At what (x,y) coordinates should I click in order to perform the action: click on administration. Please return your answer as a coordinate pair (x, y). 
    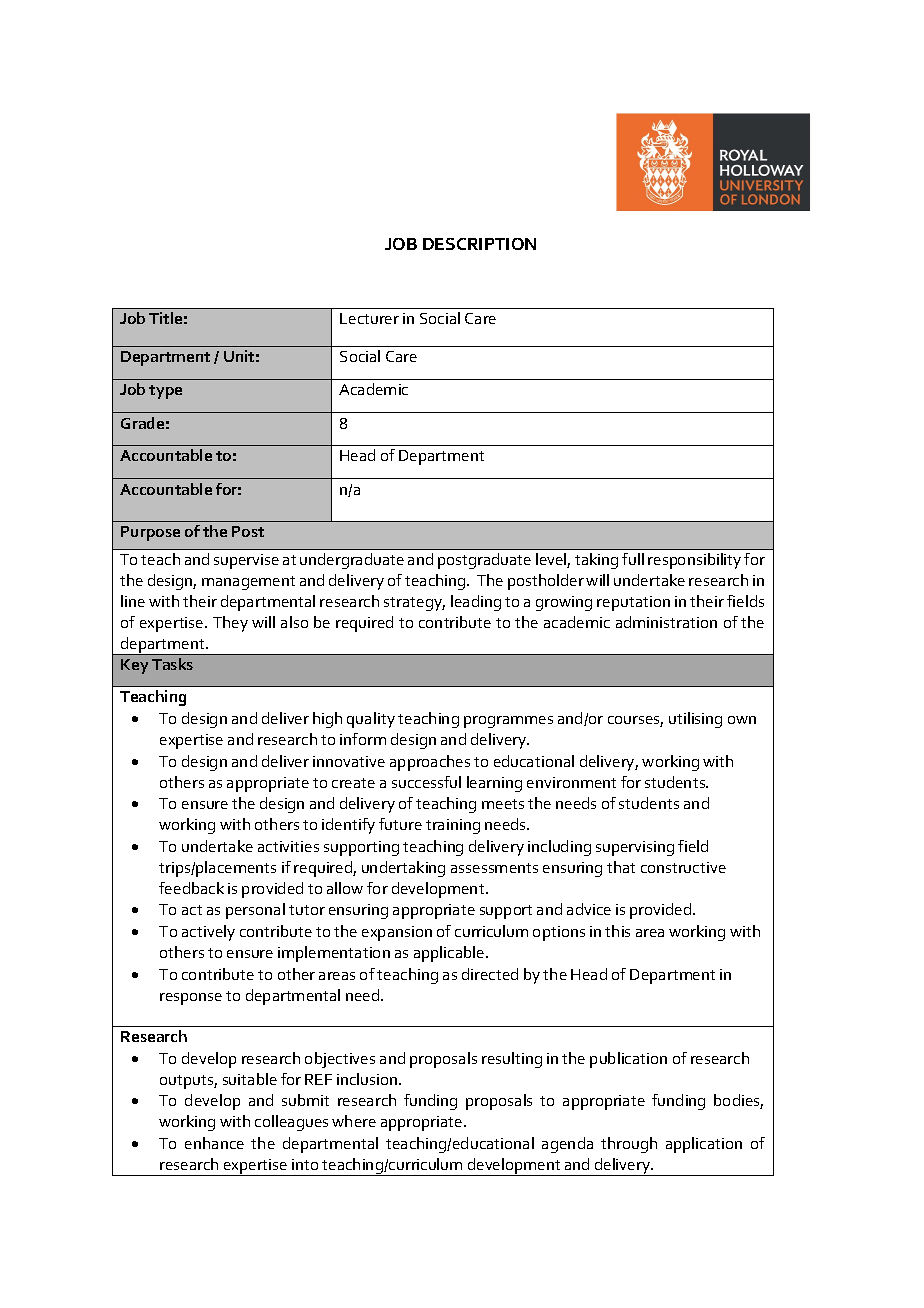
    Looking at the image, I should click on (666, 622).
